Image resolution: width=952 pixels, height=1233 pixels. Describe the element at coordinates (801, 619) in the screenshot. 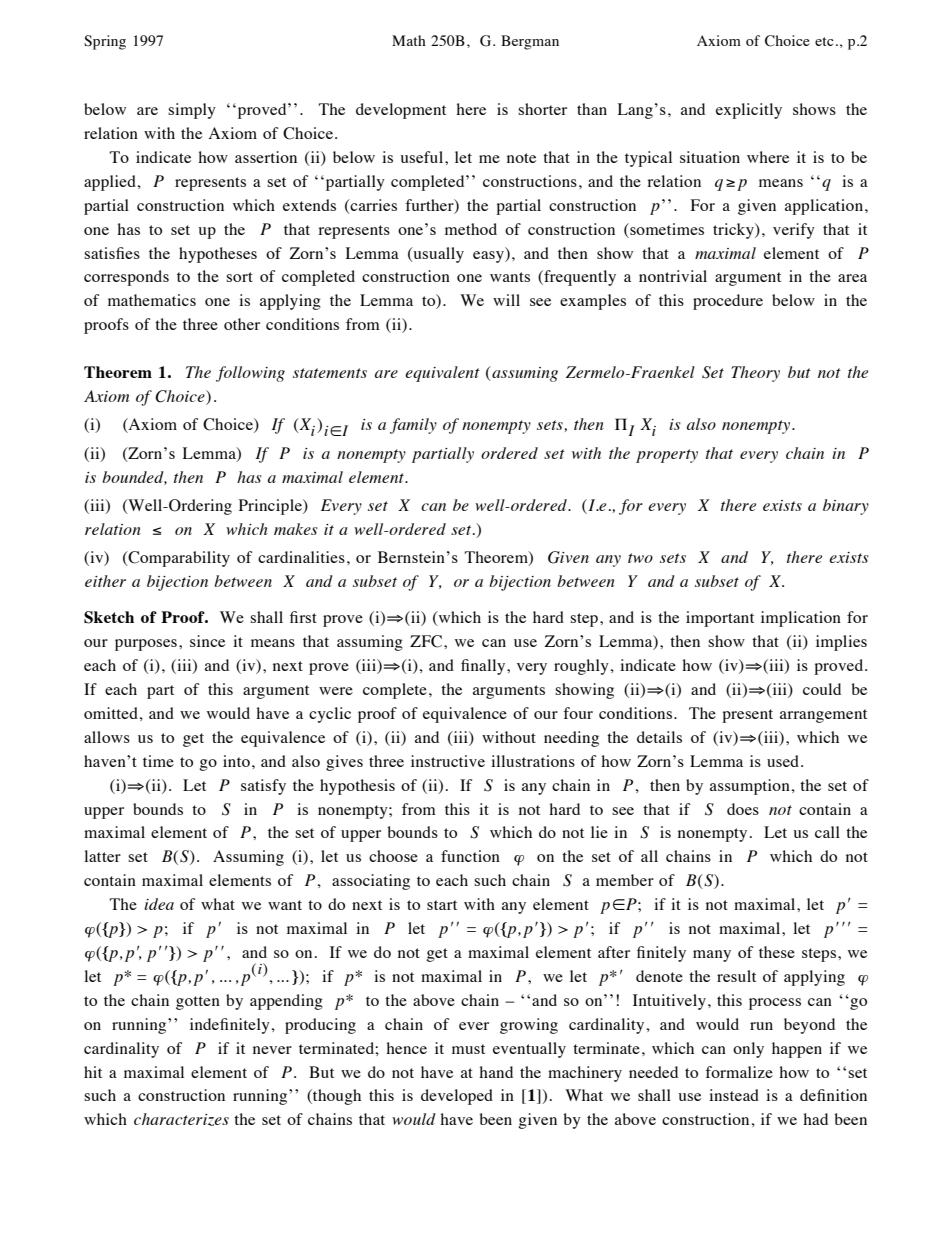

I see `implication` at that location.
